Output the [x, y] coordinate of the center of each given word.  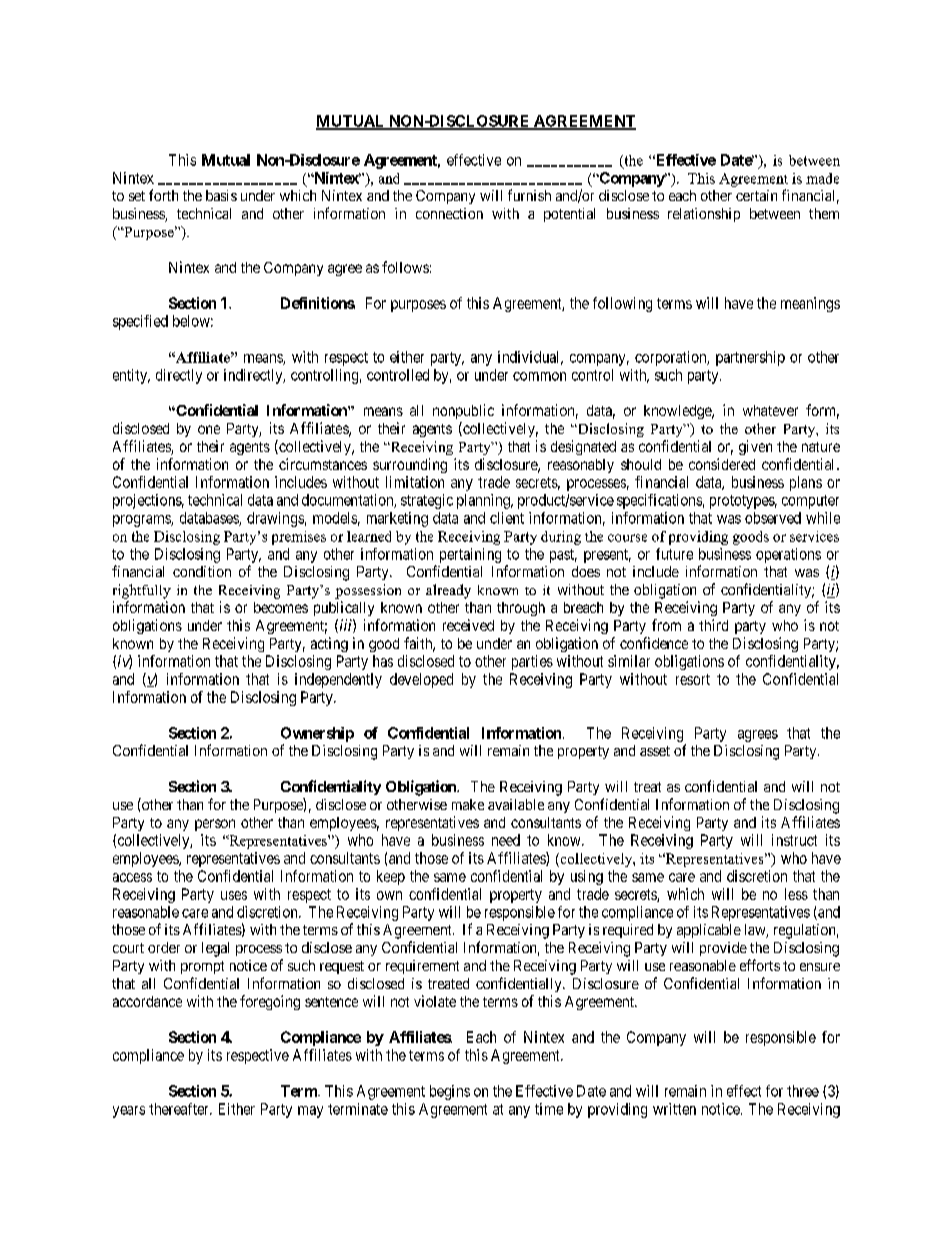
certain [756, 195]
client [507, 518]
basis [221, 195]
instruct [794, 840]
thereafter [180, 1109]
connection [449, 213]
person [215, 825]
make [468, 804]
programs [142, 521]
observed [773, 518]
